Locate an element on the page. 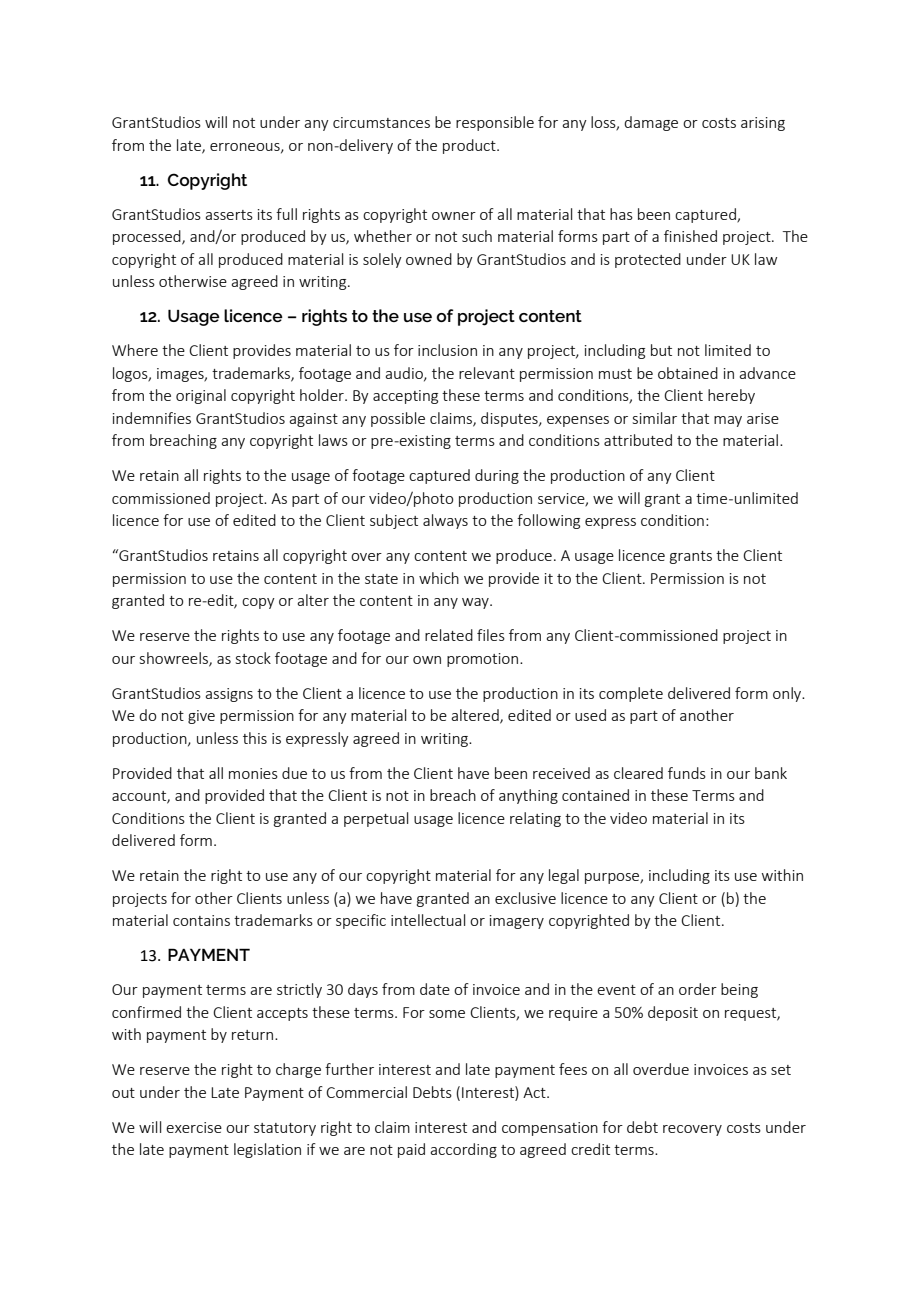 Image resolution: width=924 pixels, height=1308 pixels. arising is located at coordinates (763, 124).
